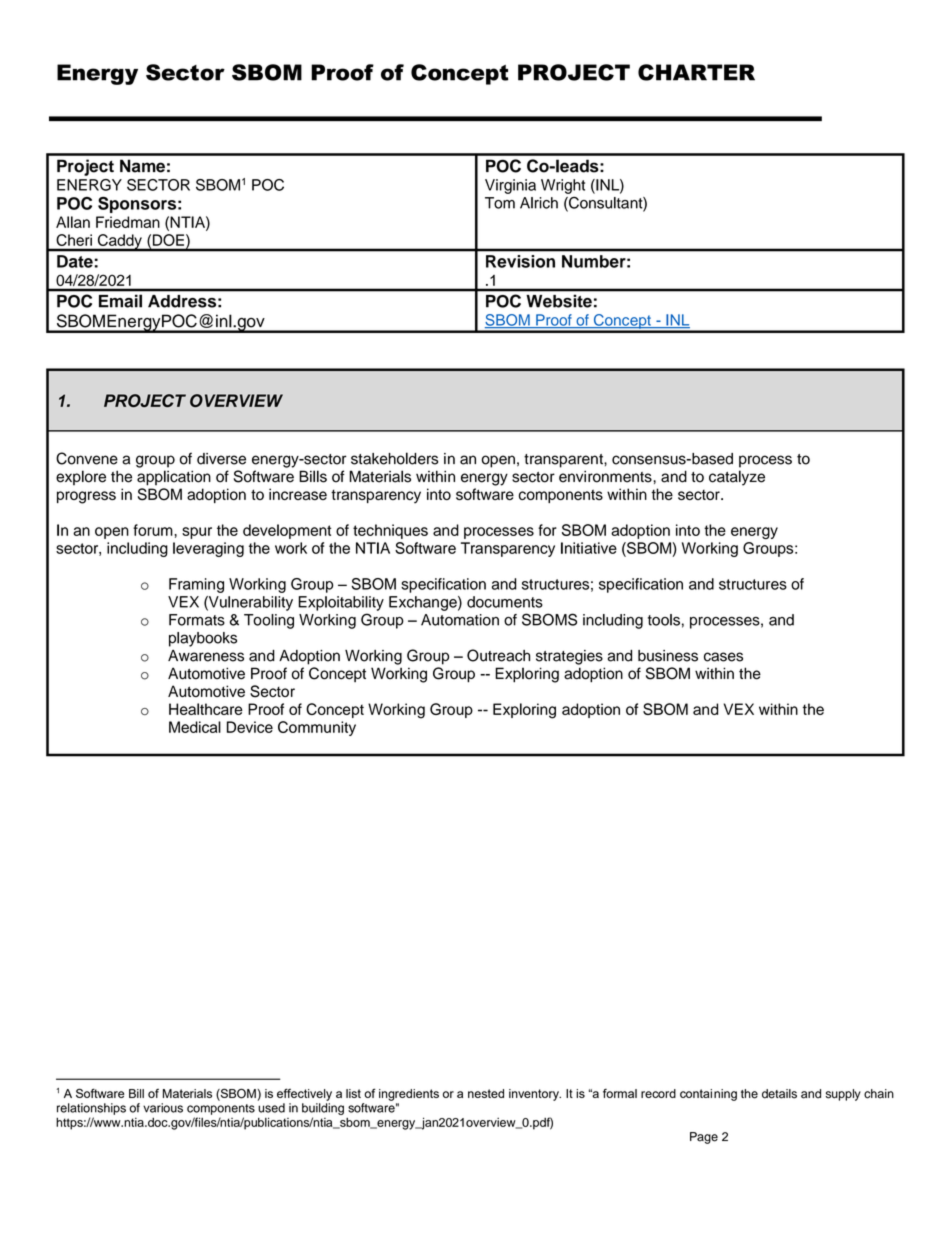 The width and height of the screenshot is (952, 1233). I want to click on Virginia, so click(510, 186).
